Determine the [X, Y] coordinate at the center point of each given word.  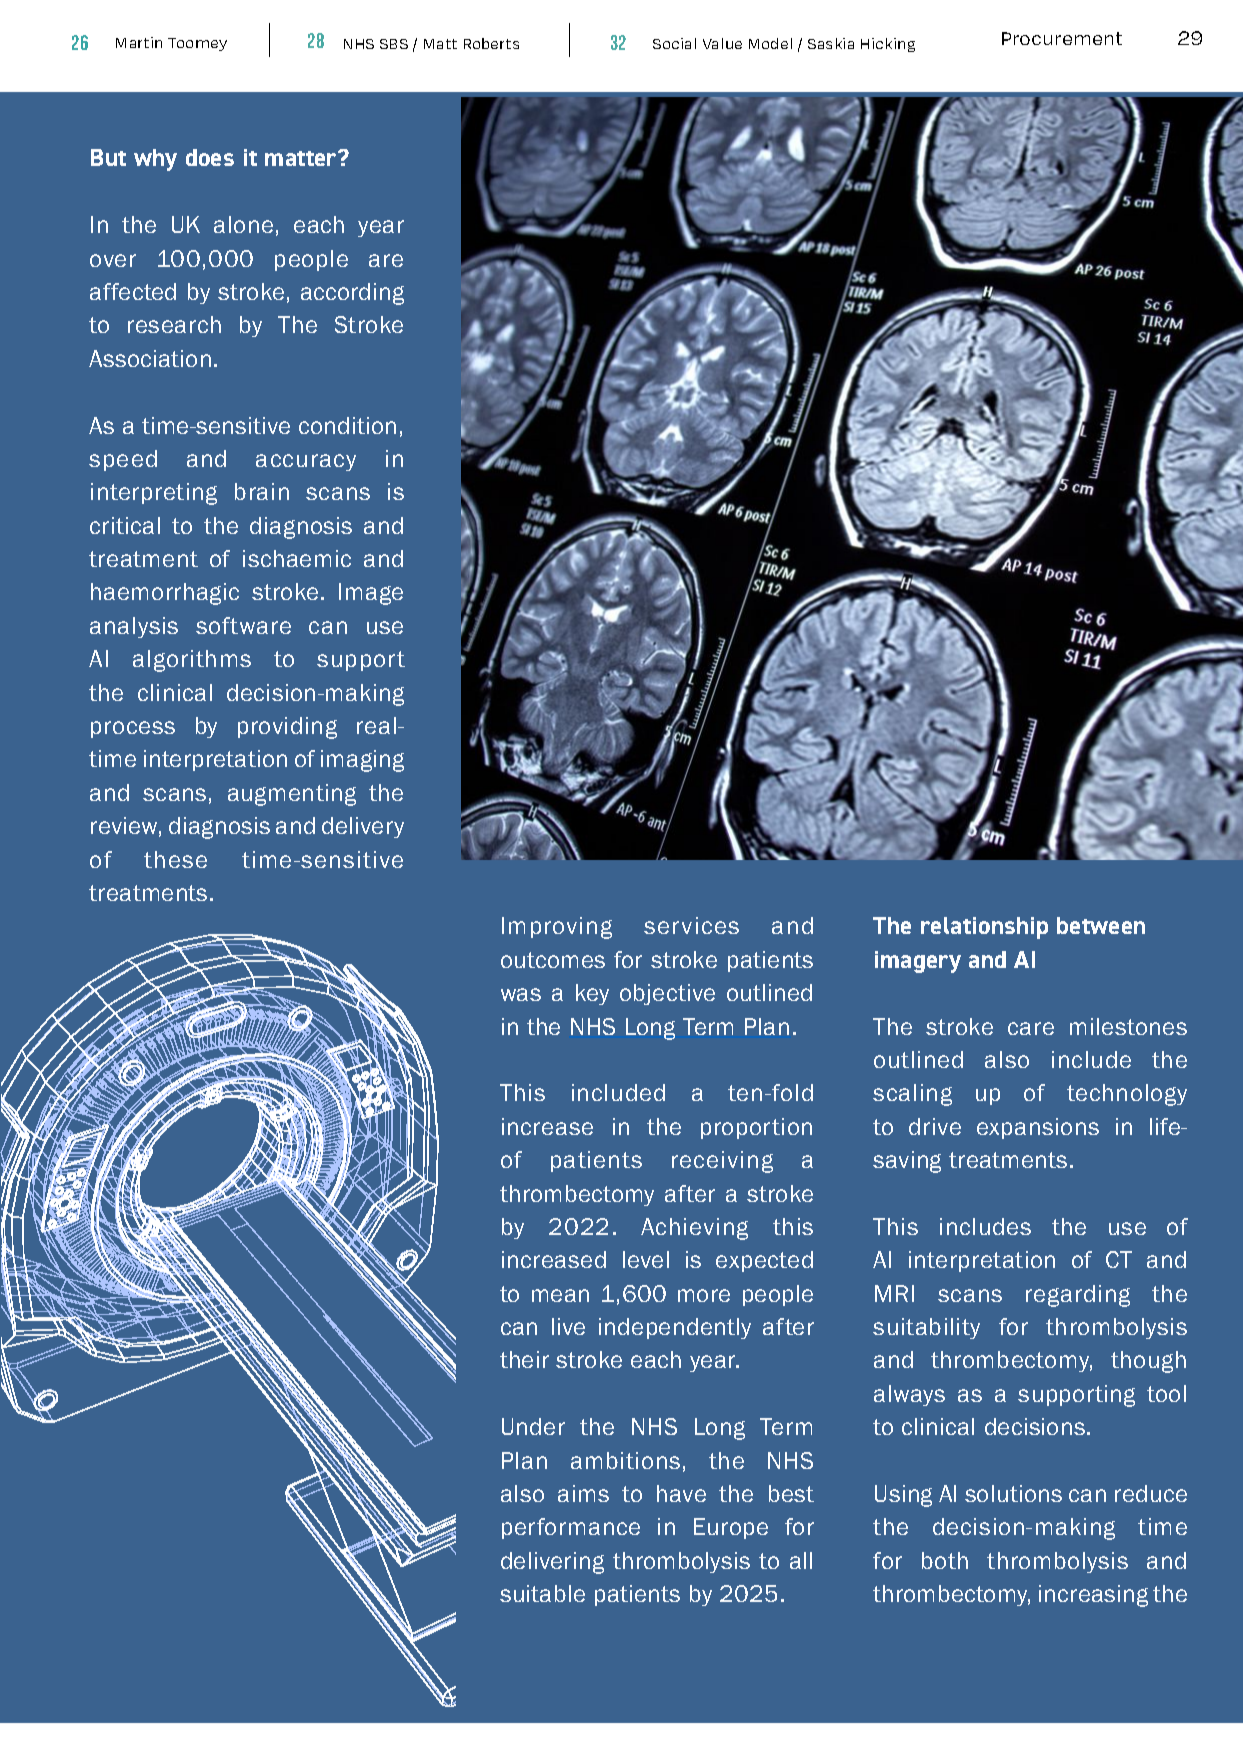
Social [674, 43]
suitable [542, 1593]
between [1101, 925]
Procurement [1062, 38]
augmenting [292, 795]
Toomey [197, 44]
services [691, 925]
